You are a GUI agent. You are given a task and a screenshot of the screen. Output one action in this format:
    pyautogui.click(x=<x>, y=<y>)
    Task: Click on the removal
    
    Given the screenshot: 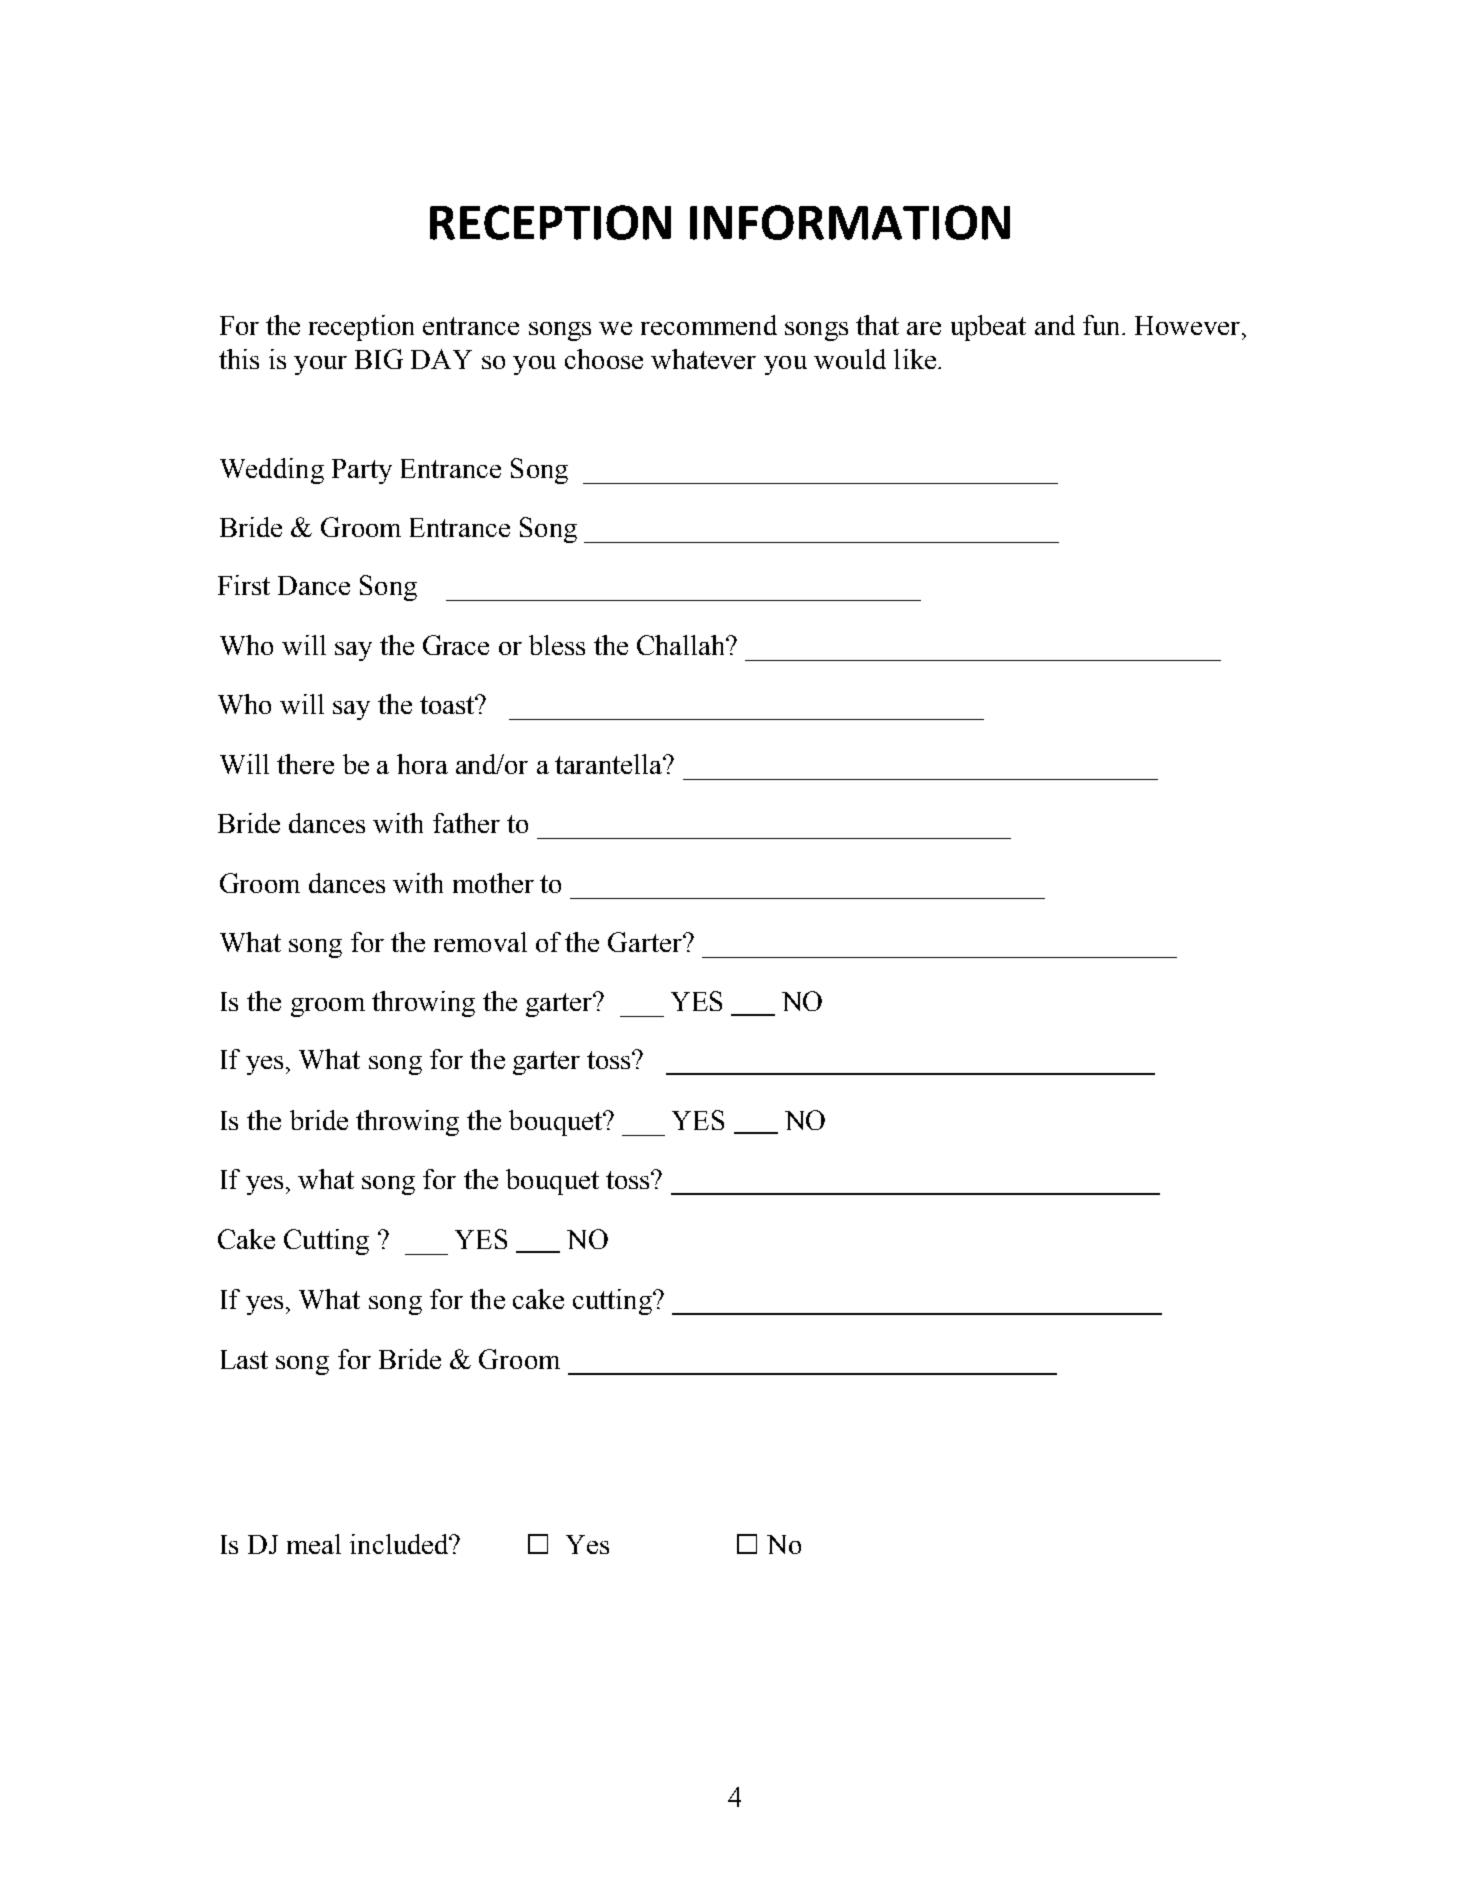 What is the action you would take?
    pyautogui.click(x=480, y=942)
